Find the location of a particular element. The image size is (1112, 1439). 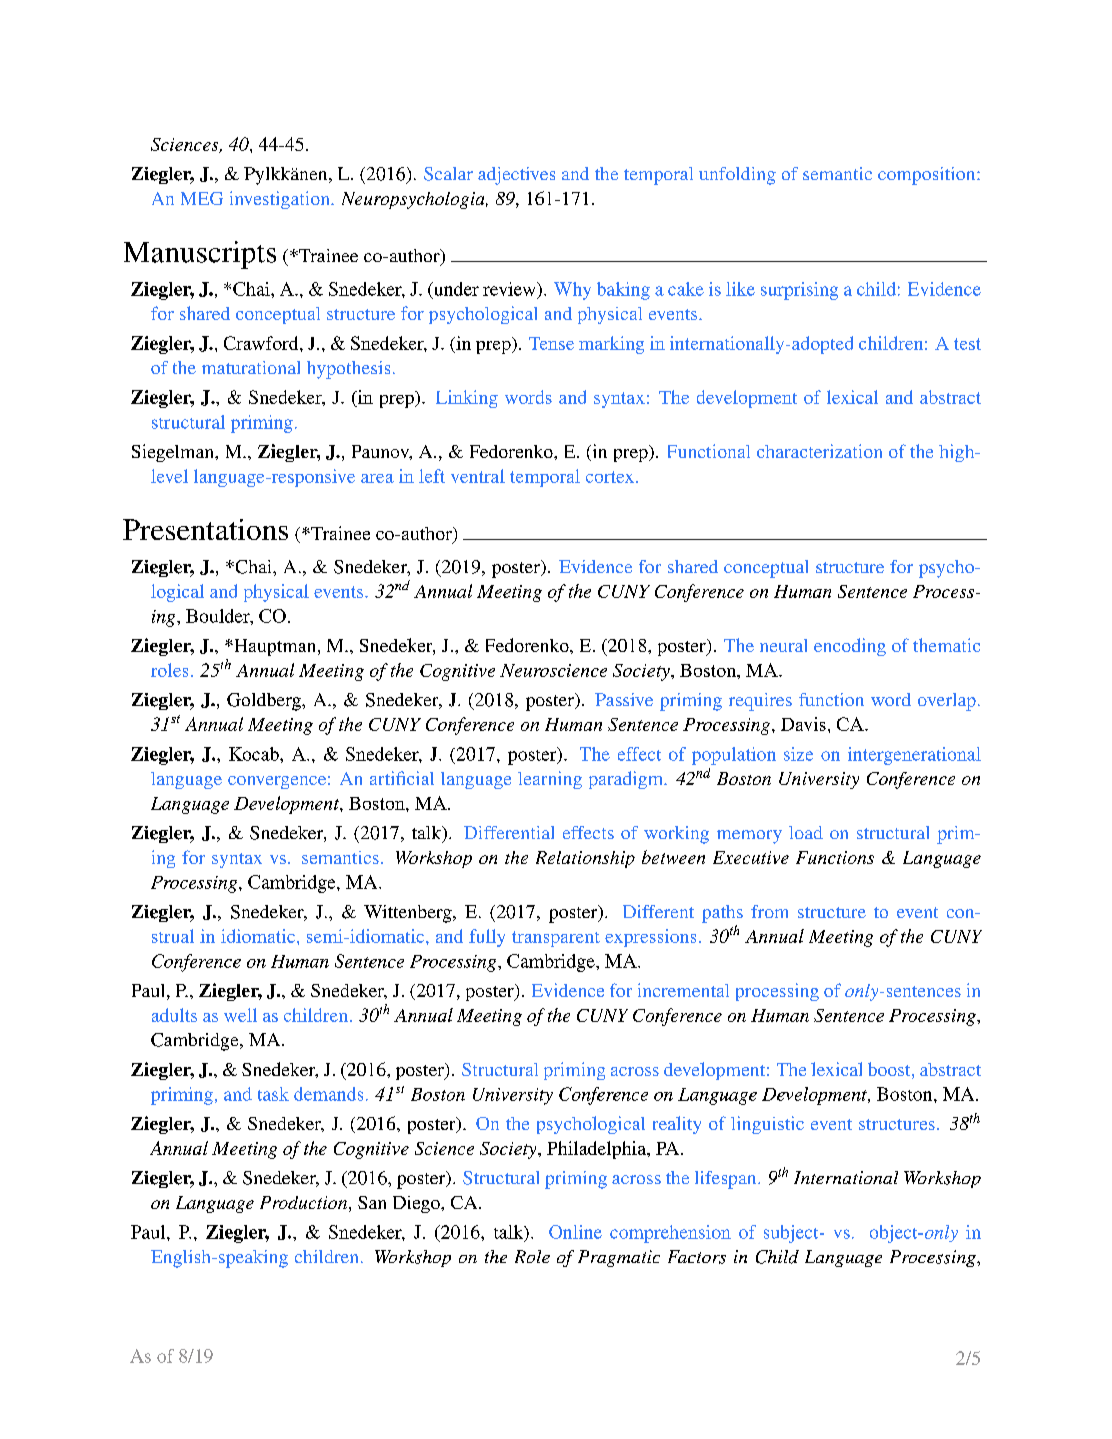

adjectives is located at coordinates (516, 176).
